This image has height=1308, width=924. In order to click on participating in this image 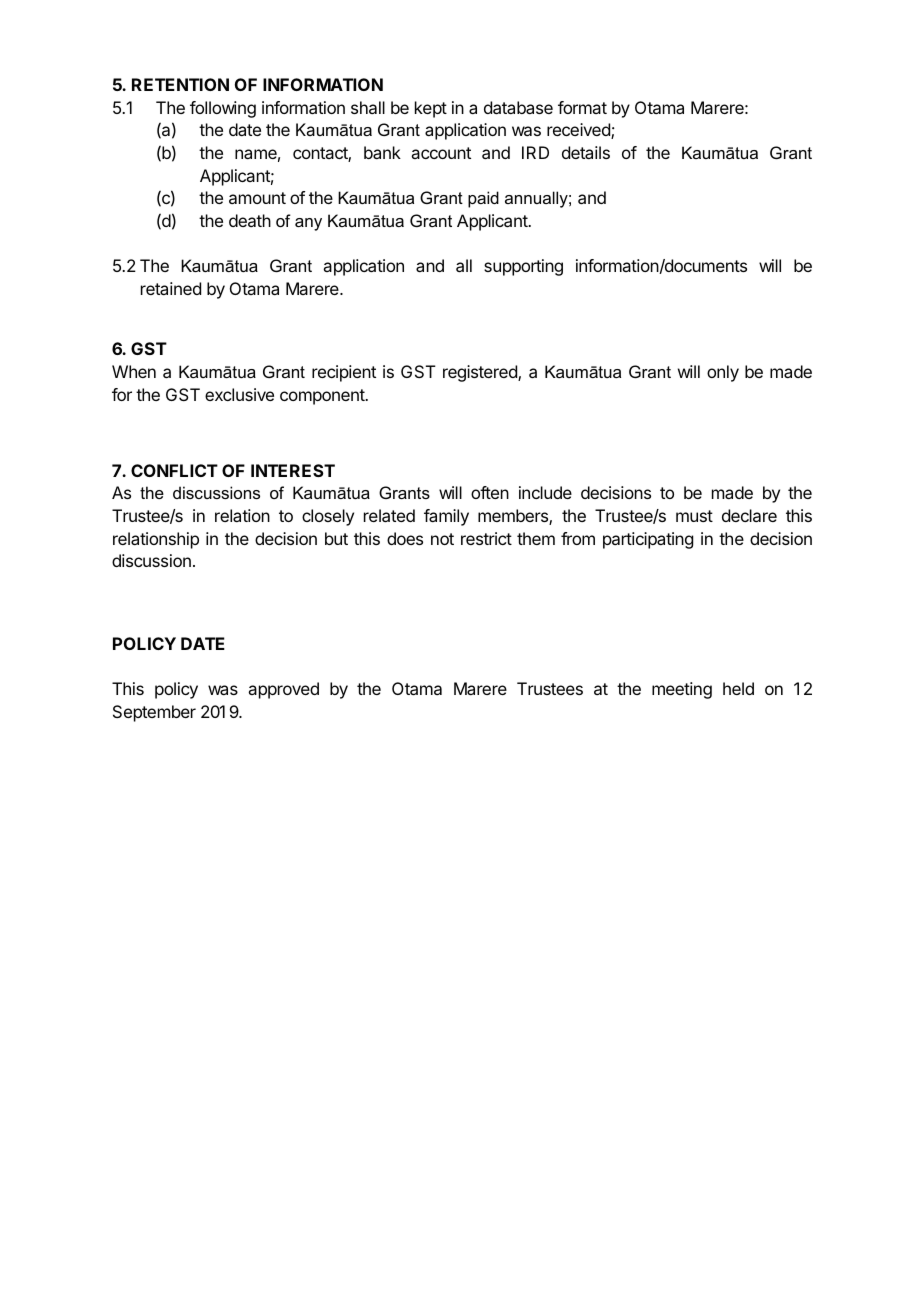, I will do `click(648, 540)`.
